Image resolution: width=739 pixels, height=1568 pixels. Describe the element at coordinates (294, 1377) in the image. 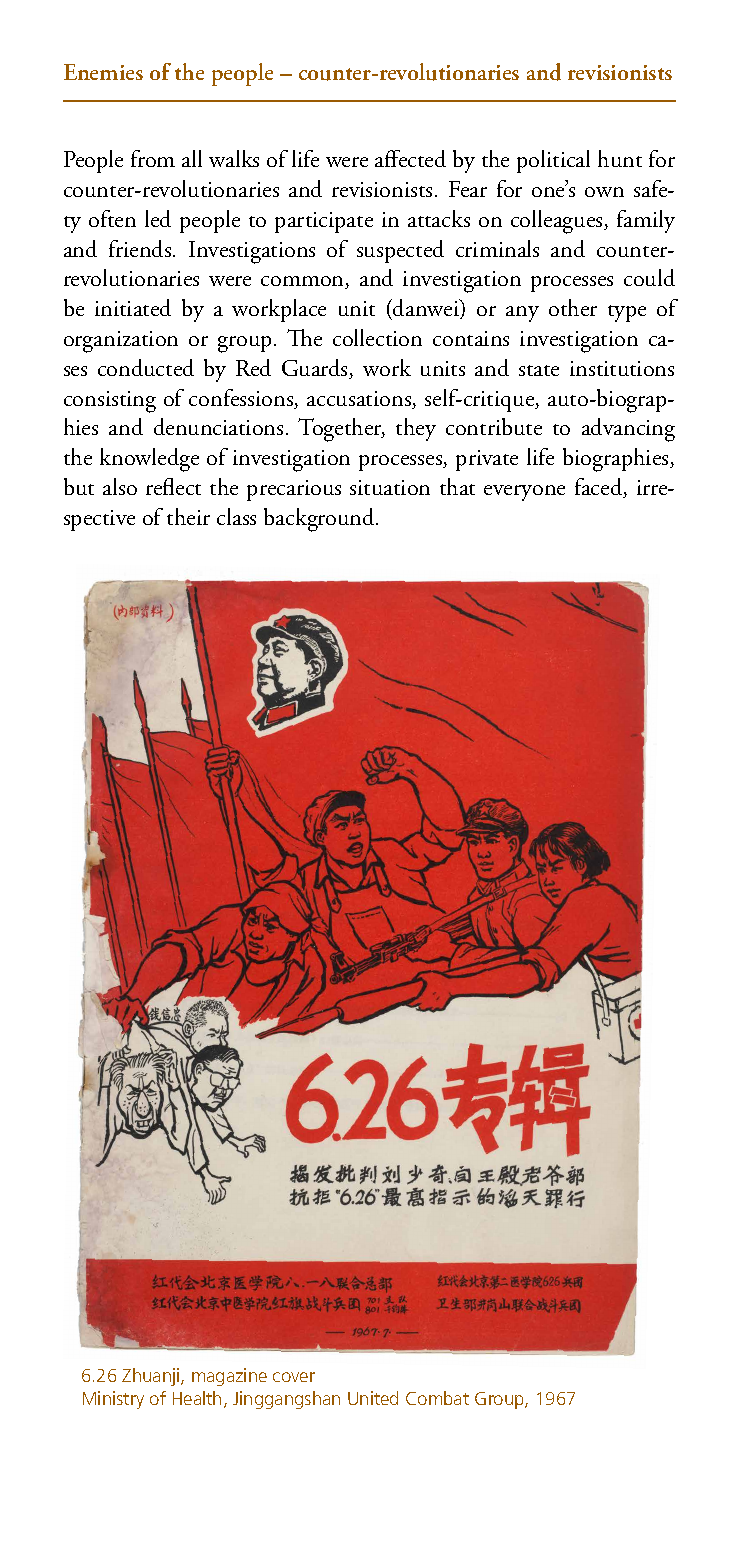

I see `cover` at that location.
